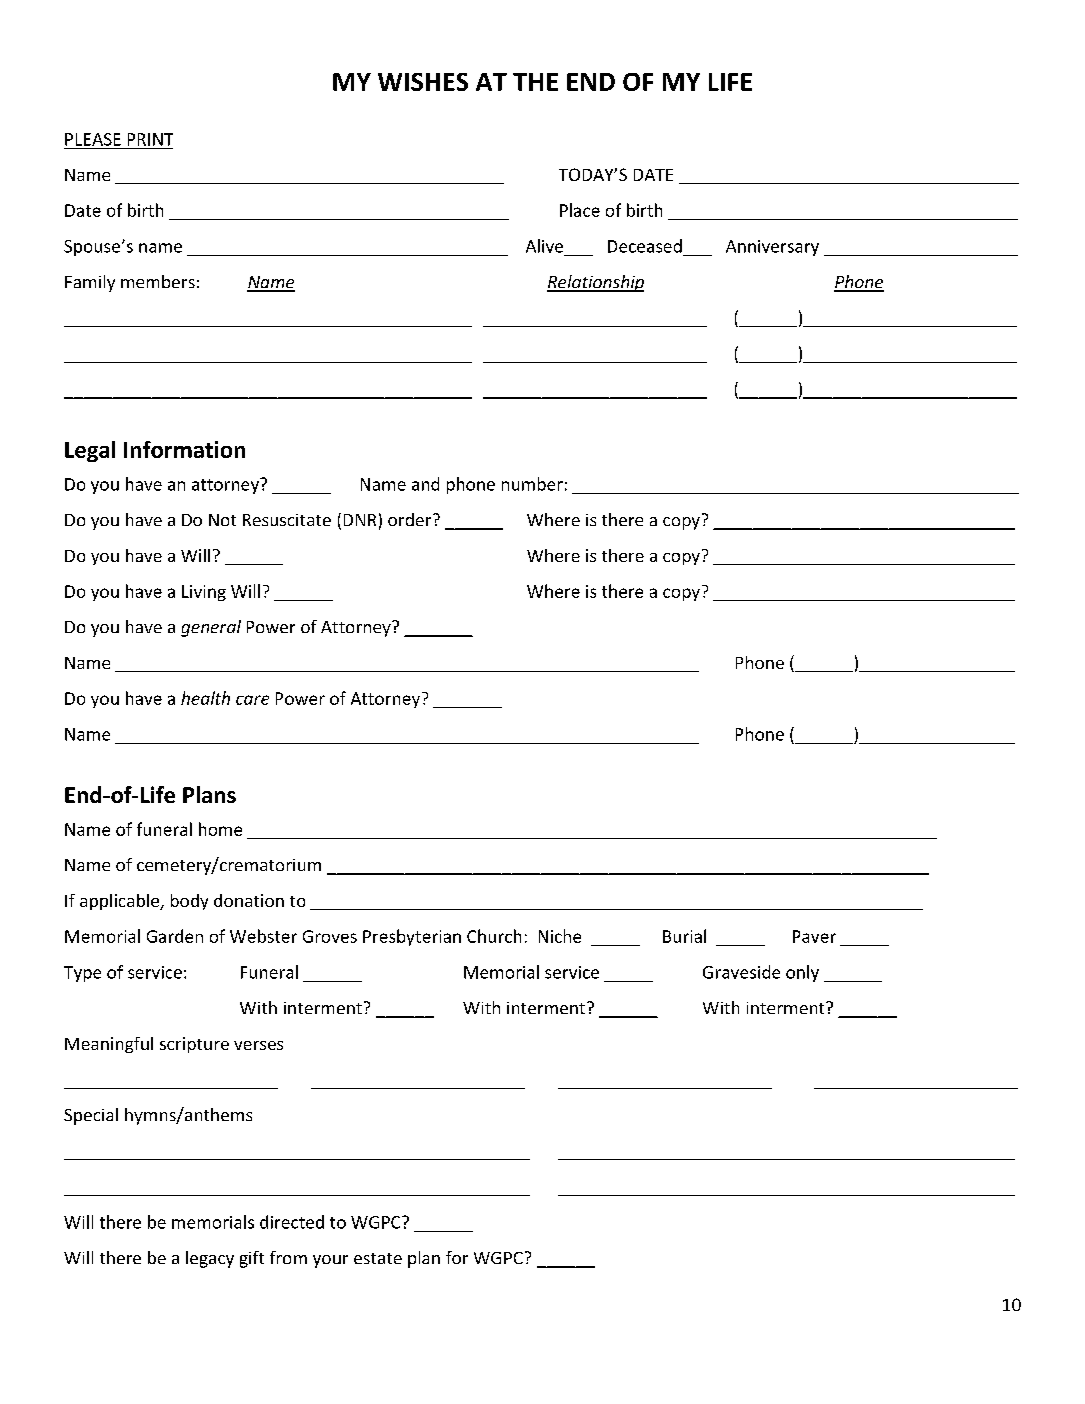 Image resolution: width=1085 pixels, height=1404 pixels. What do you see at coordinates (595, 283) in the page?
I see `Relationship` at bounding box center [595, 283].
